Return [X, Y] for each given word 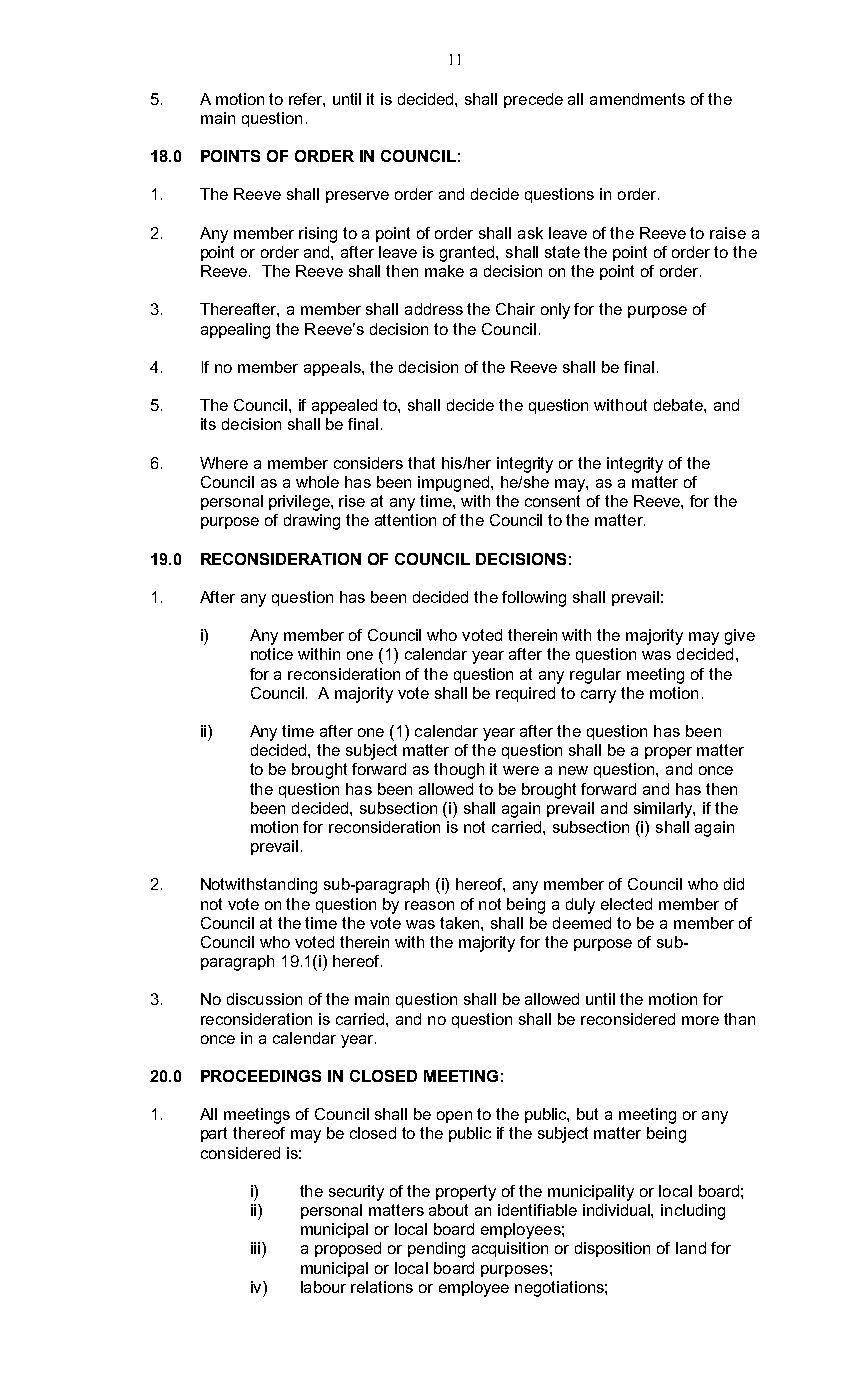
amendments [637, 99]
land [691, 1248]
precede [533, 100]
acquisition [510, 1249]
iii [255, 1248]
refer [307, 100]
